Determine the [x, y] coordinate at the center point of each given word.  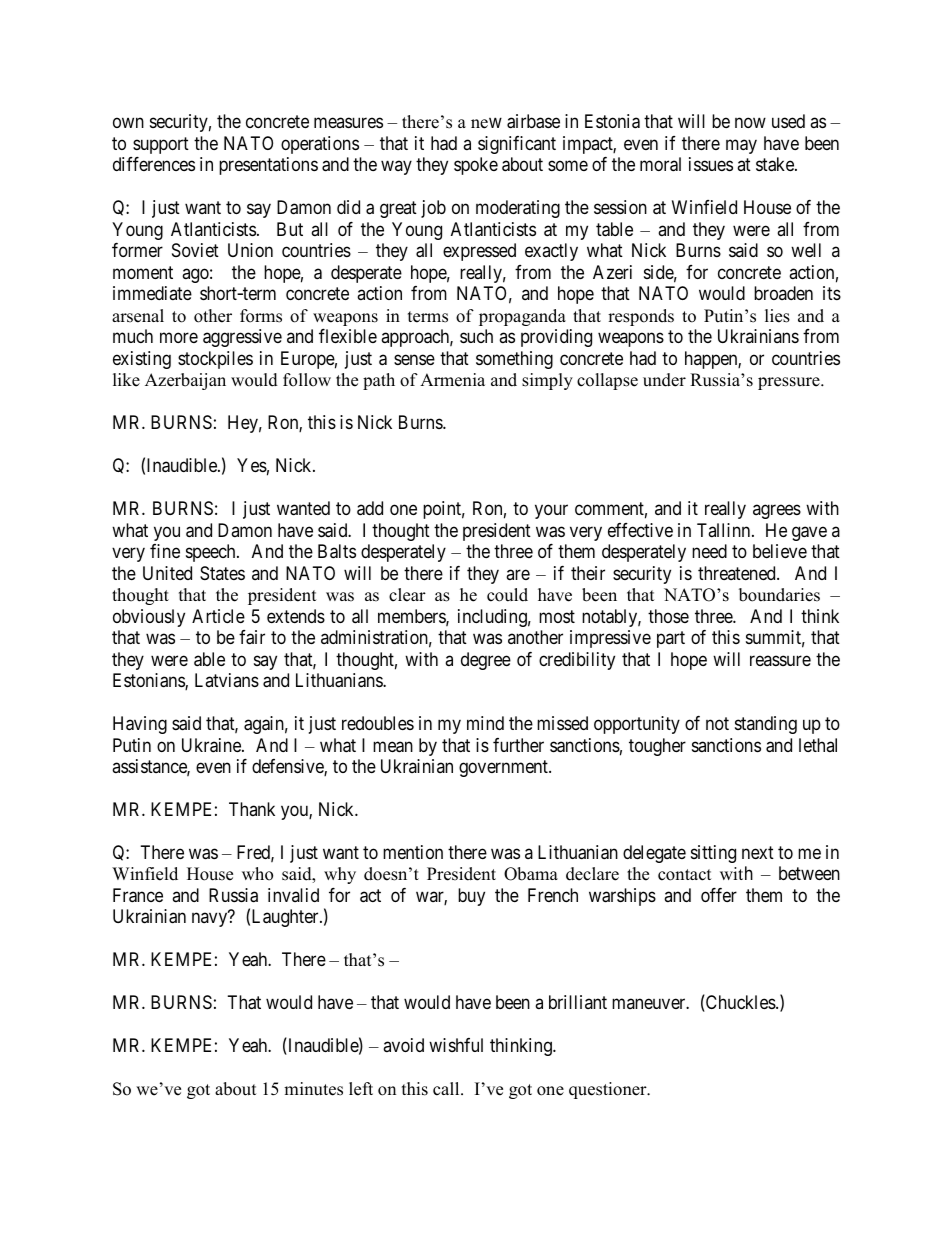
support [161, 145]
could [507, 595]
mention [413, 852]
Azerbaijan [185, 381]
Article [218, 616]
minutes [313, 1089]
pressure [790, 383]
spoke [476, 166]
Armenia [452, 380]
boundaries [779, 595]
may [741, 146]
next [758, 852]
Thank [252, 809]
